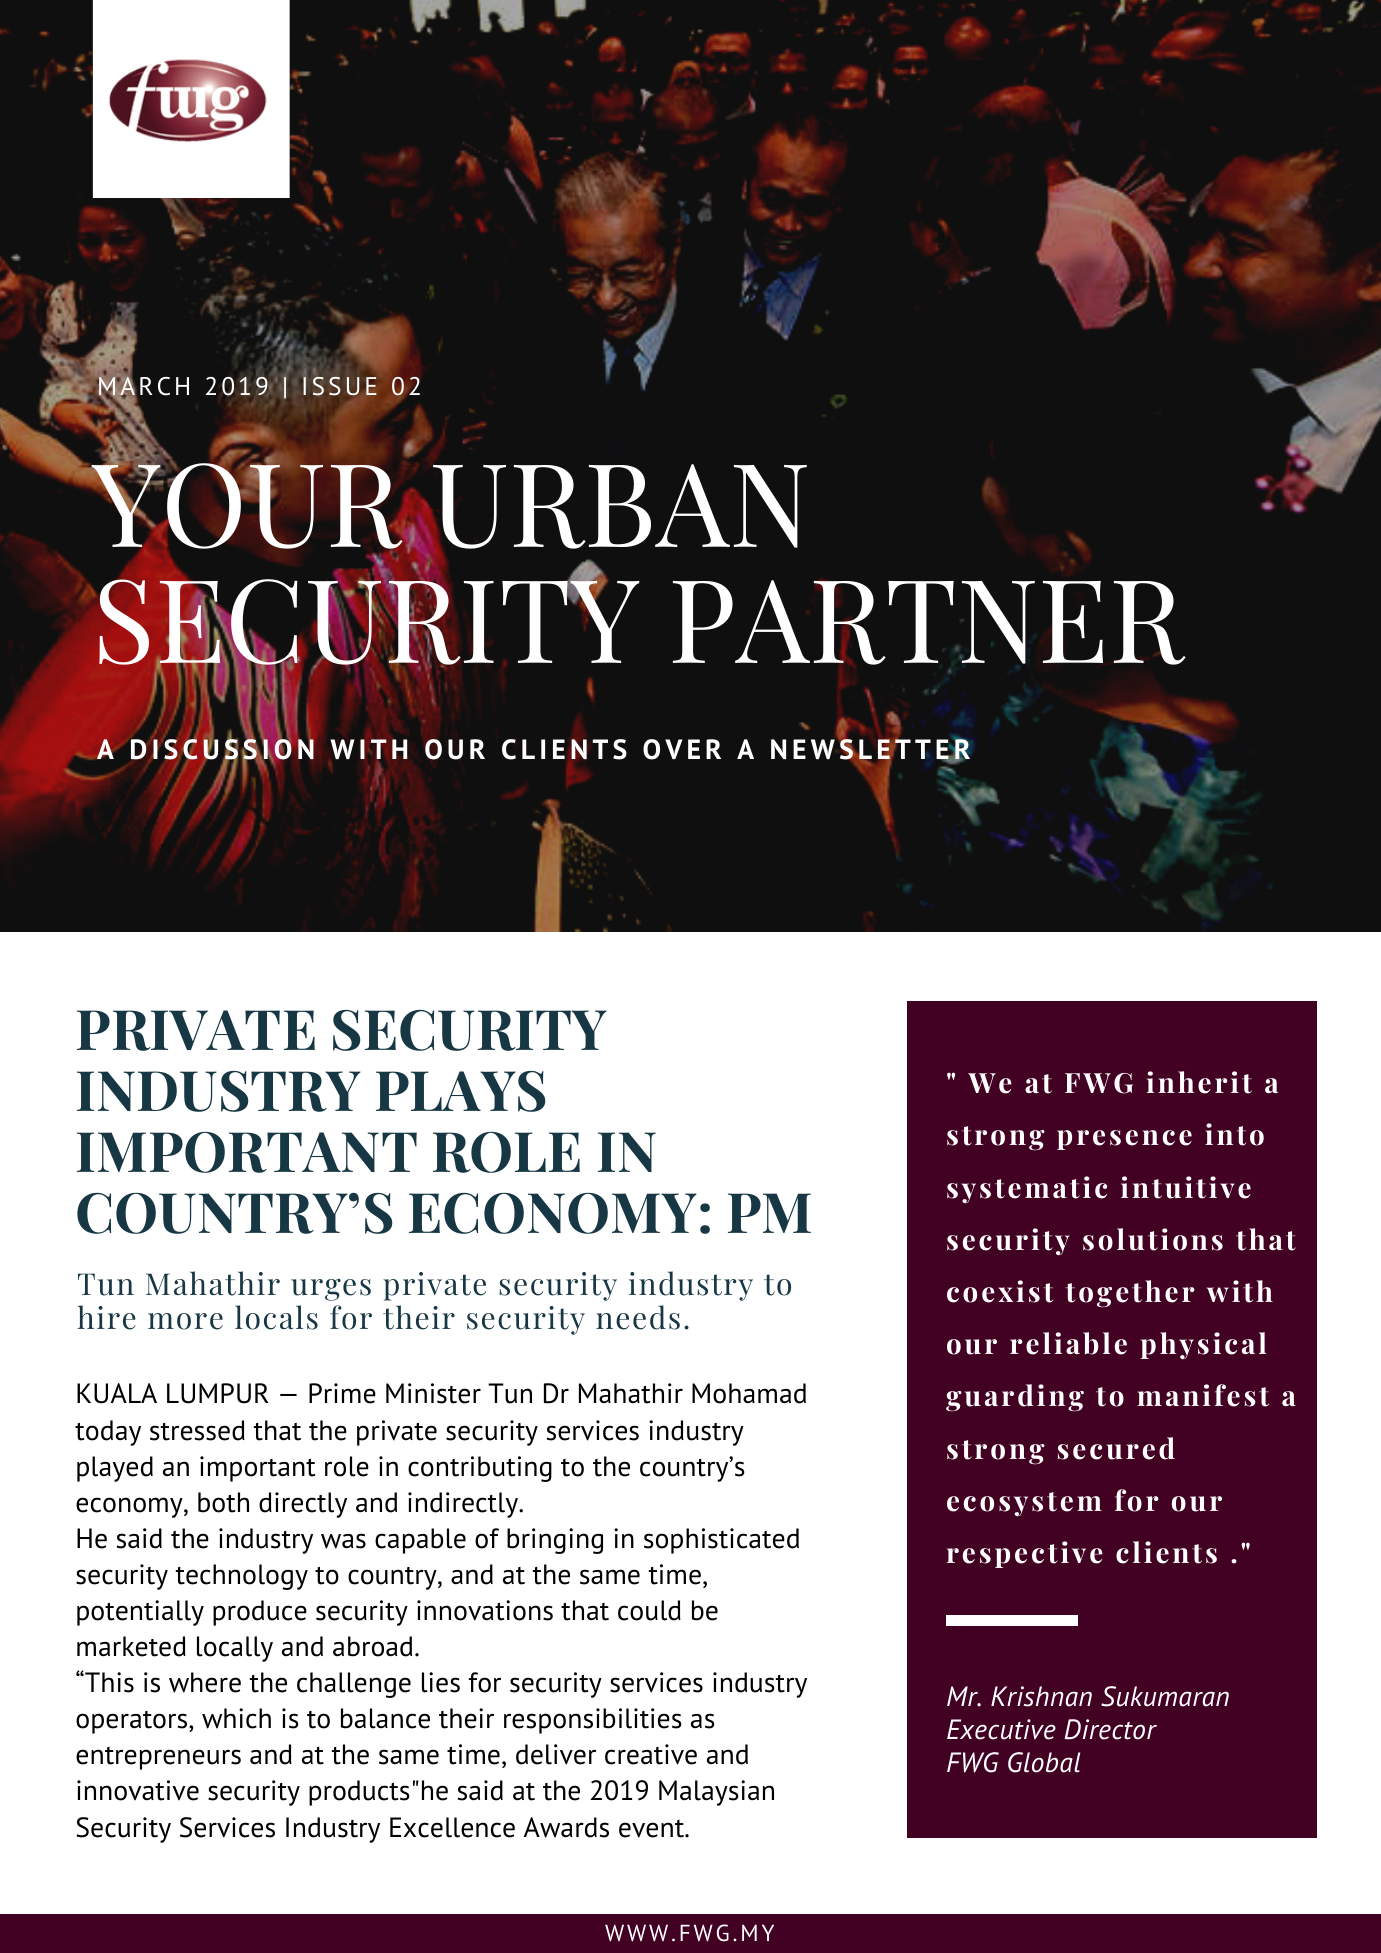 This screenshot has height=1953, width=1381. Describe the element at coordinates (197, 1430) in the screenshot. I see `stressed` at that location.
